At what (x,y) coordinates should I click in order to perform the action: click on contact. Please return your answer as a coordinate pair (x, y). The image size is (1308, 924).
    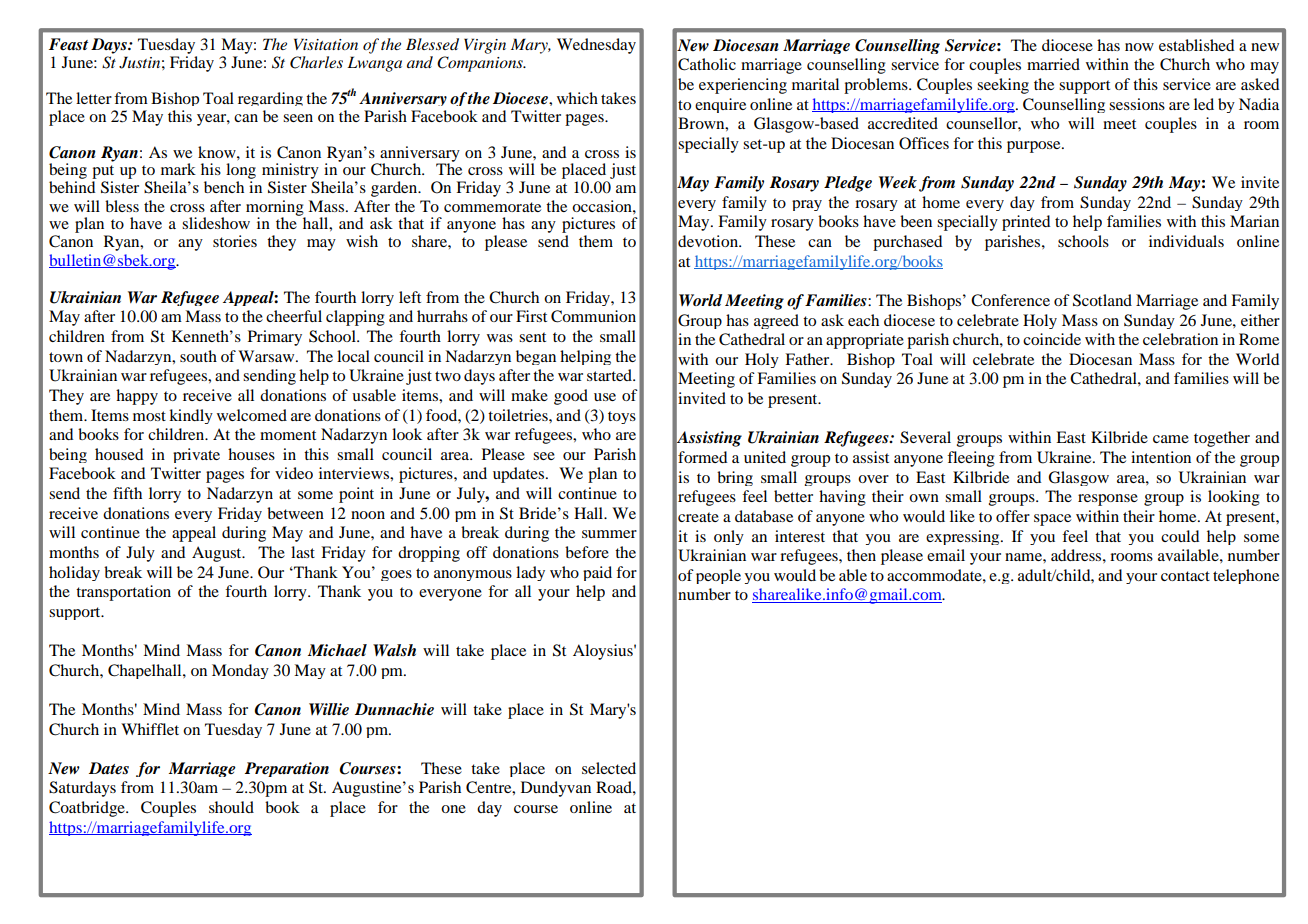
    Looking at the image, I should click on (1185, 576).
